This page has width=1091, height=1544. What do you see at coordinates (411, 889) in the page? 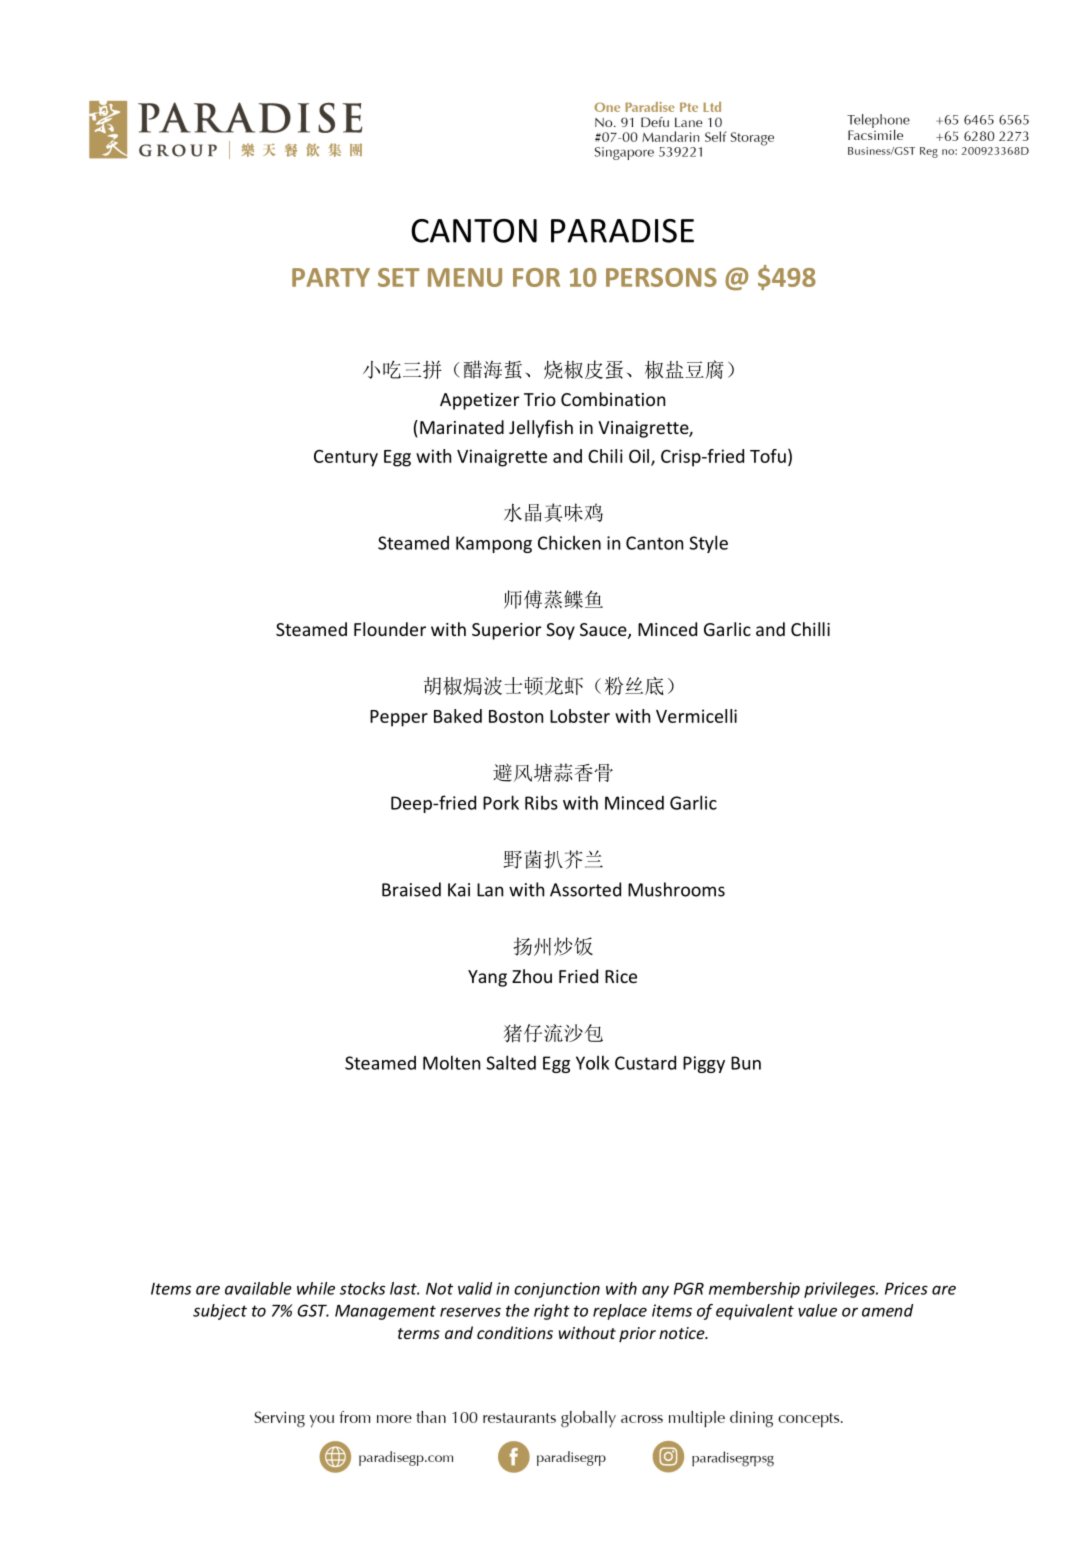
I see `Braised` at bounding box center [411, 889].
